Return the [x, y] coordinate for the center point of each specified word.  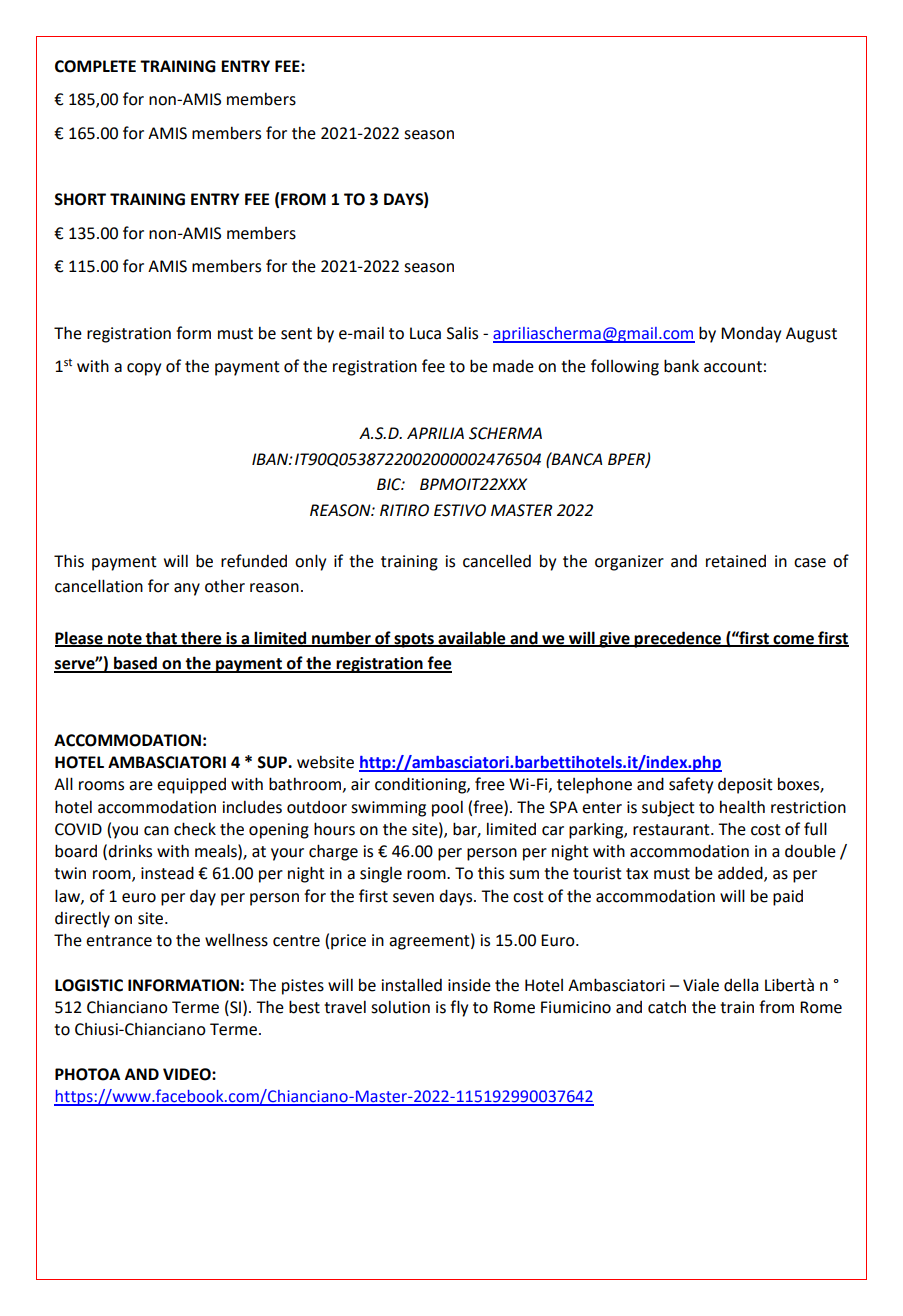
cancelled [497, 561]
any [187, 589]
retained [736, 561]
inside [469, 985]
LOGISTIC [89, 985]
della [741, 985]
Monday [751, 334]
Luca [425, 333]
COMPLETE [95, 66]
